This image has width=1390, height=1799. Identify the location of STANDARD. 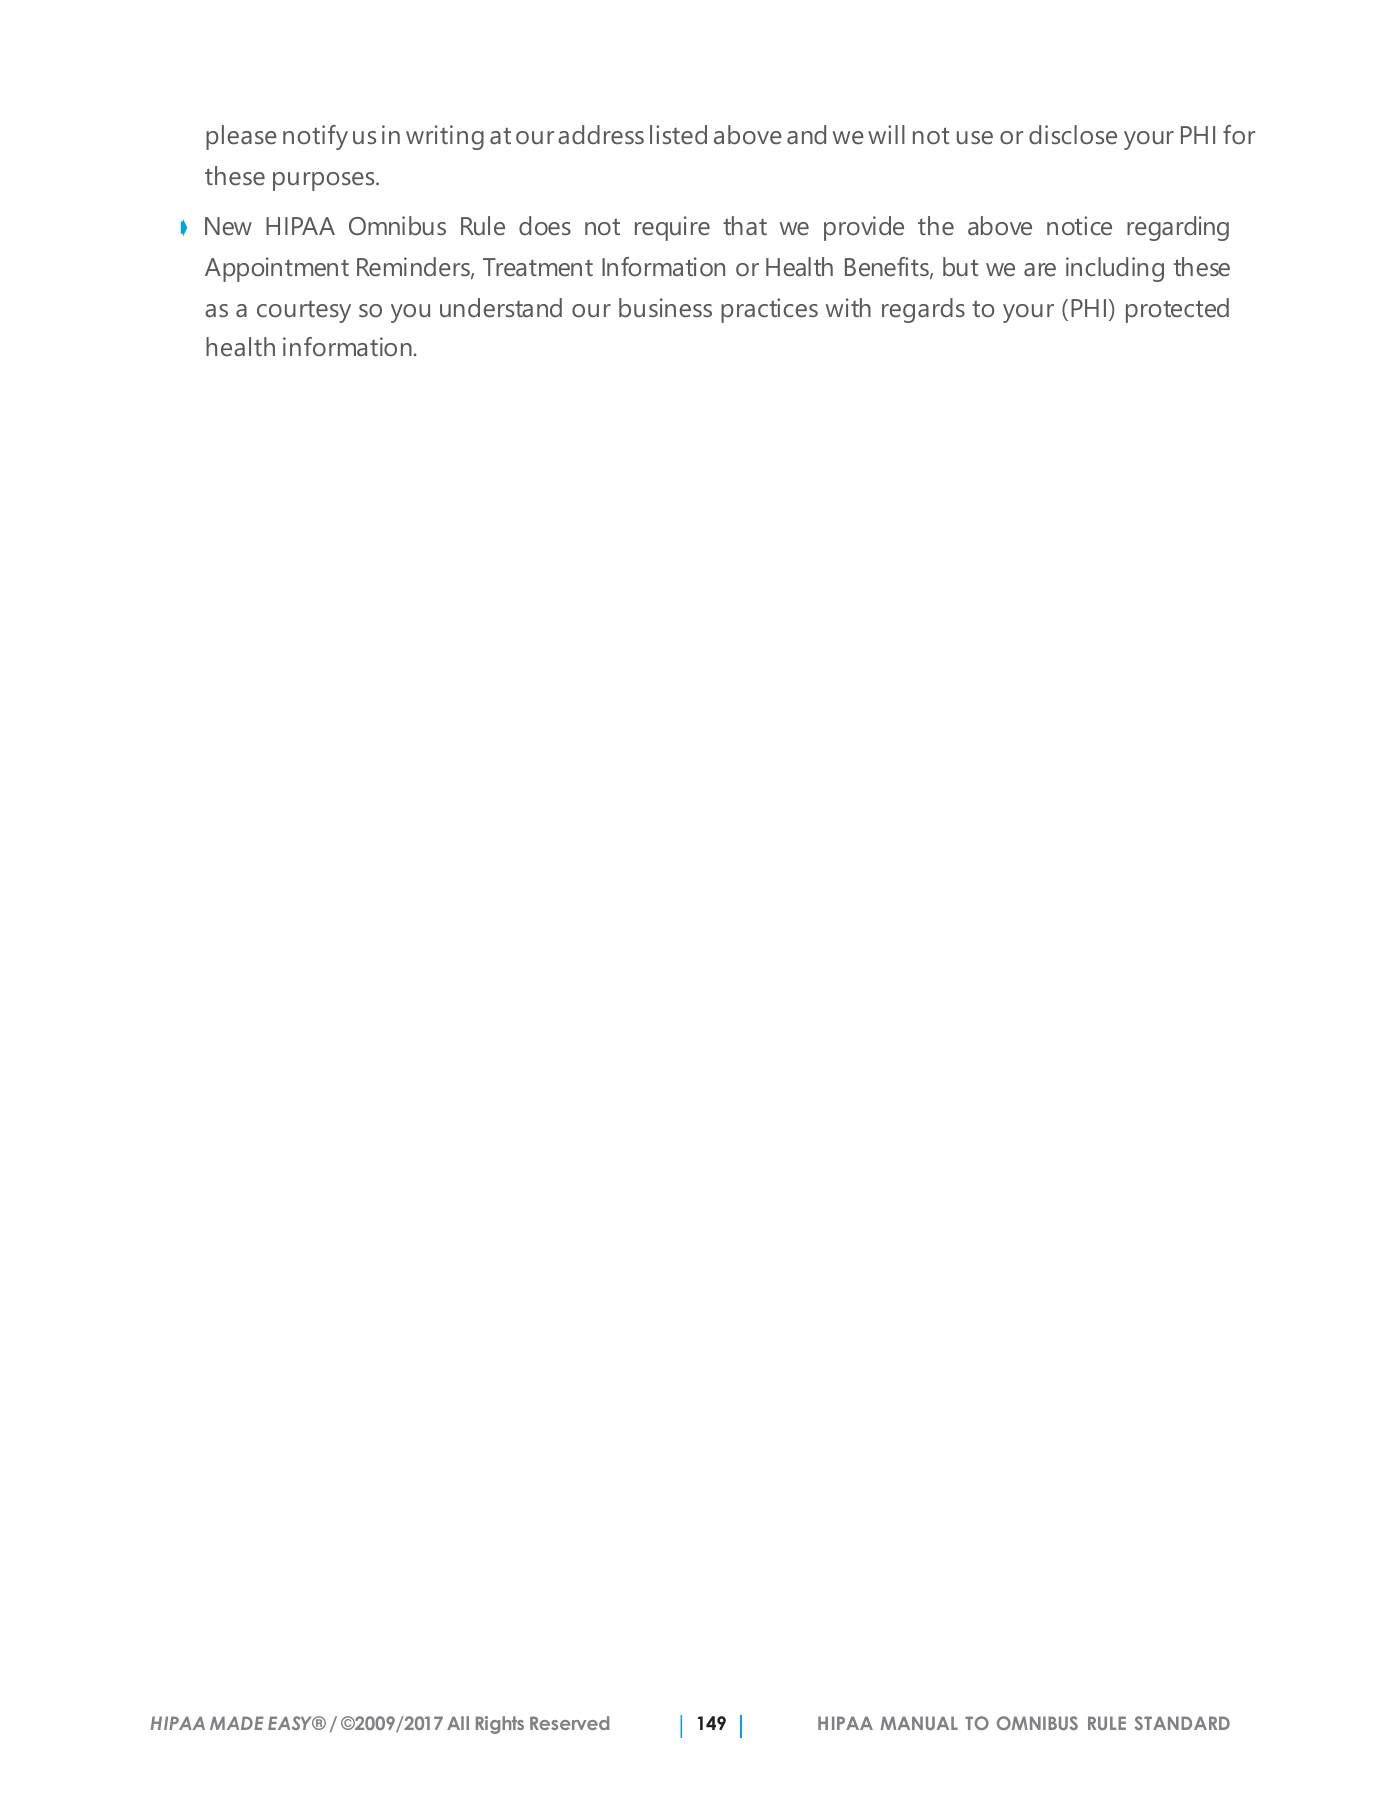
(1182, 1723).
